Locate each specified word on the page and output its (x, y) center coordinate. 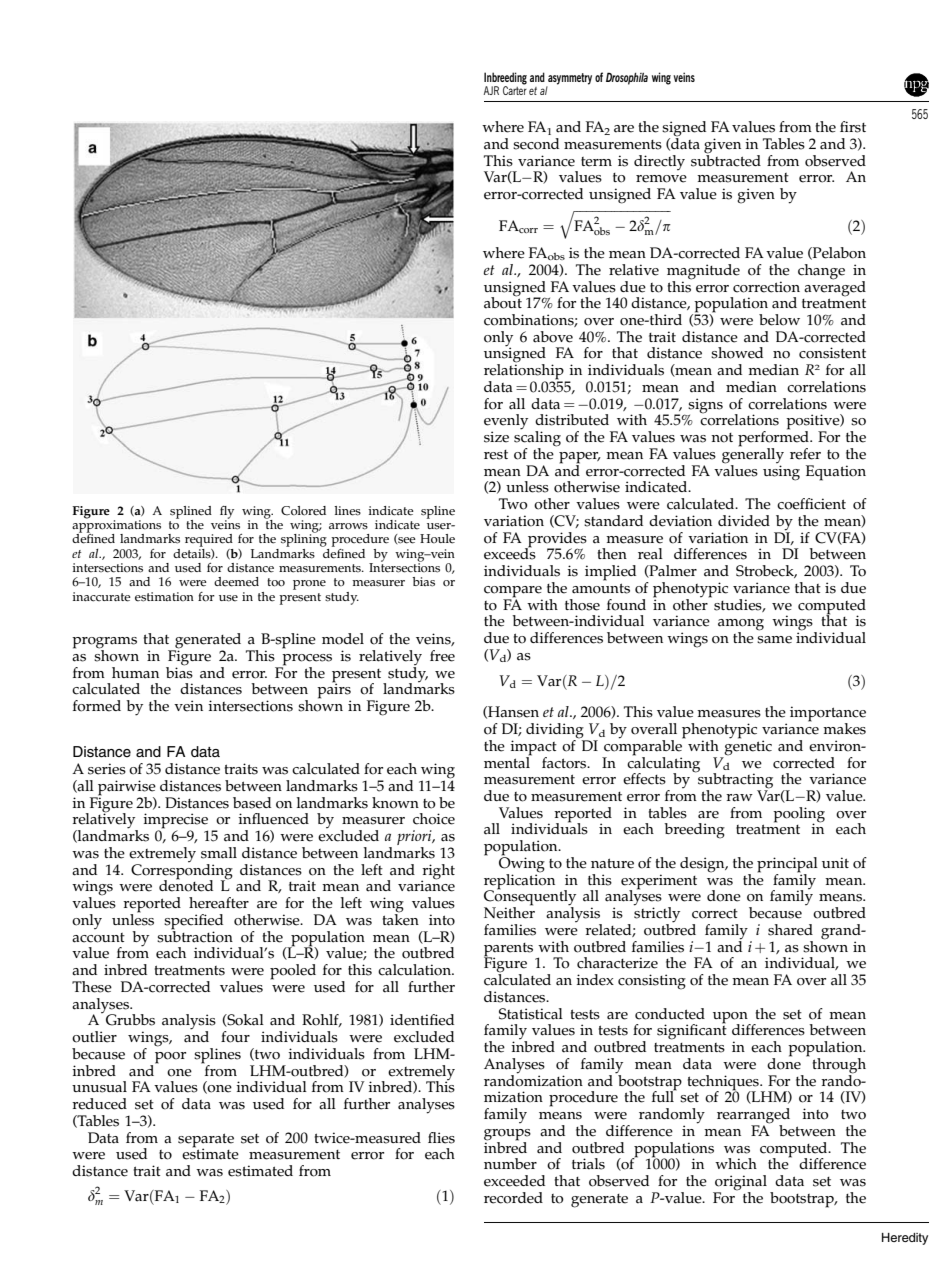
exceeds (510, 553)
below (779, 320)
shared (790, 930)
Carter (515, 89)
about (503, 302)
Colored (303, 511)
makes (844, 729)
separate (206, 1141)
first (853, 127)
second (536, 144)
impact (533, 749)
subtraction (195, 935)
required (209, 540)
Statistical (531, 1014)
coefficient (811, 504)
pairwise (126, 789)
